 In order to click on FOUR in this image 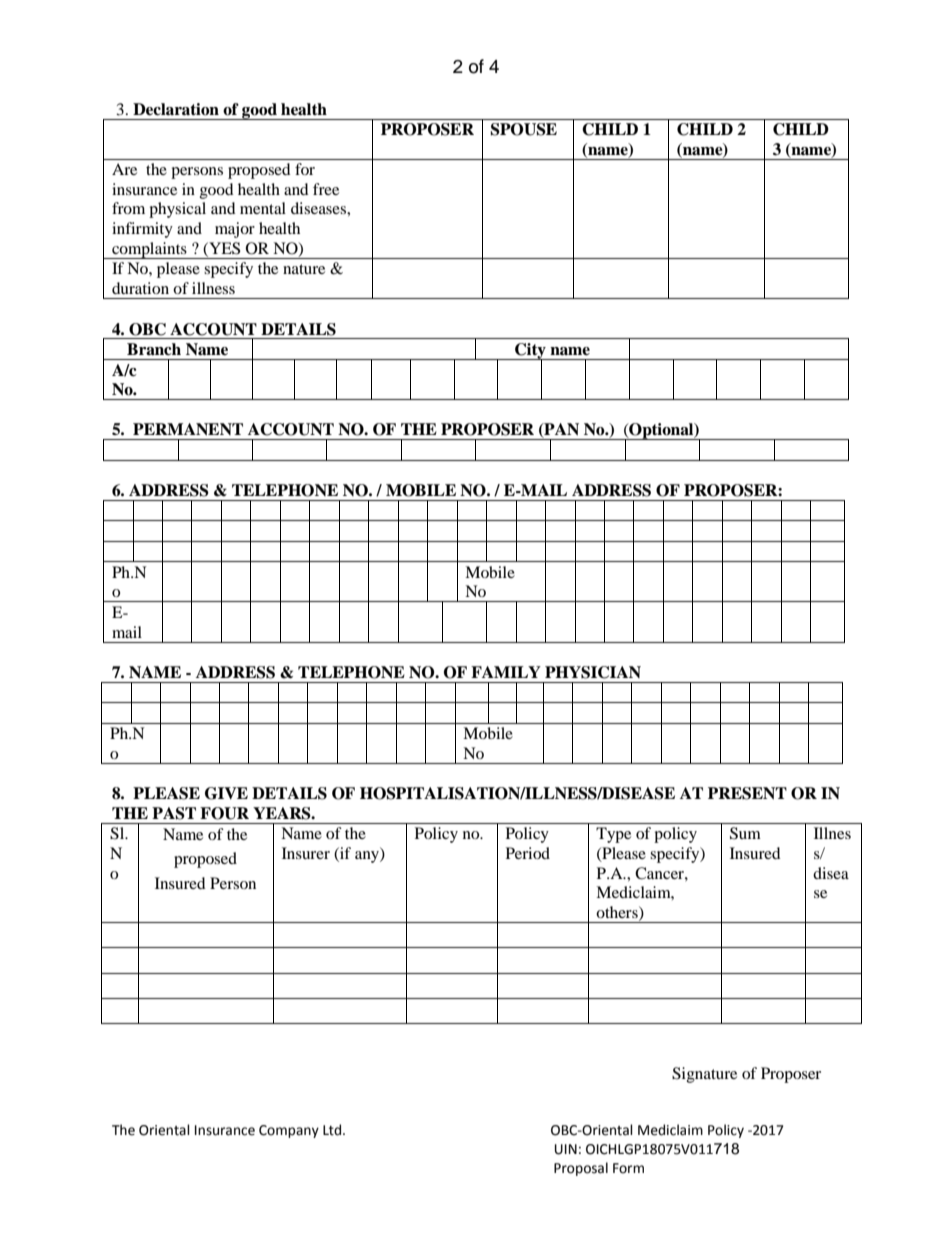, I will do `click(224, 813)`.
